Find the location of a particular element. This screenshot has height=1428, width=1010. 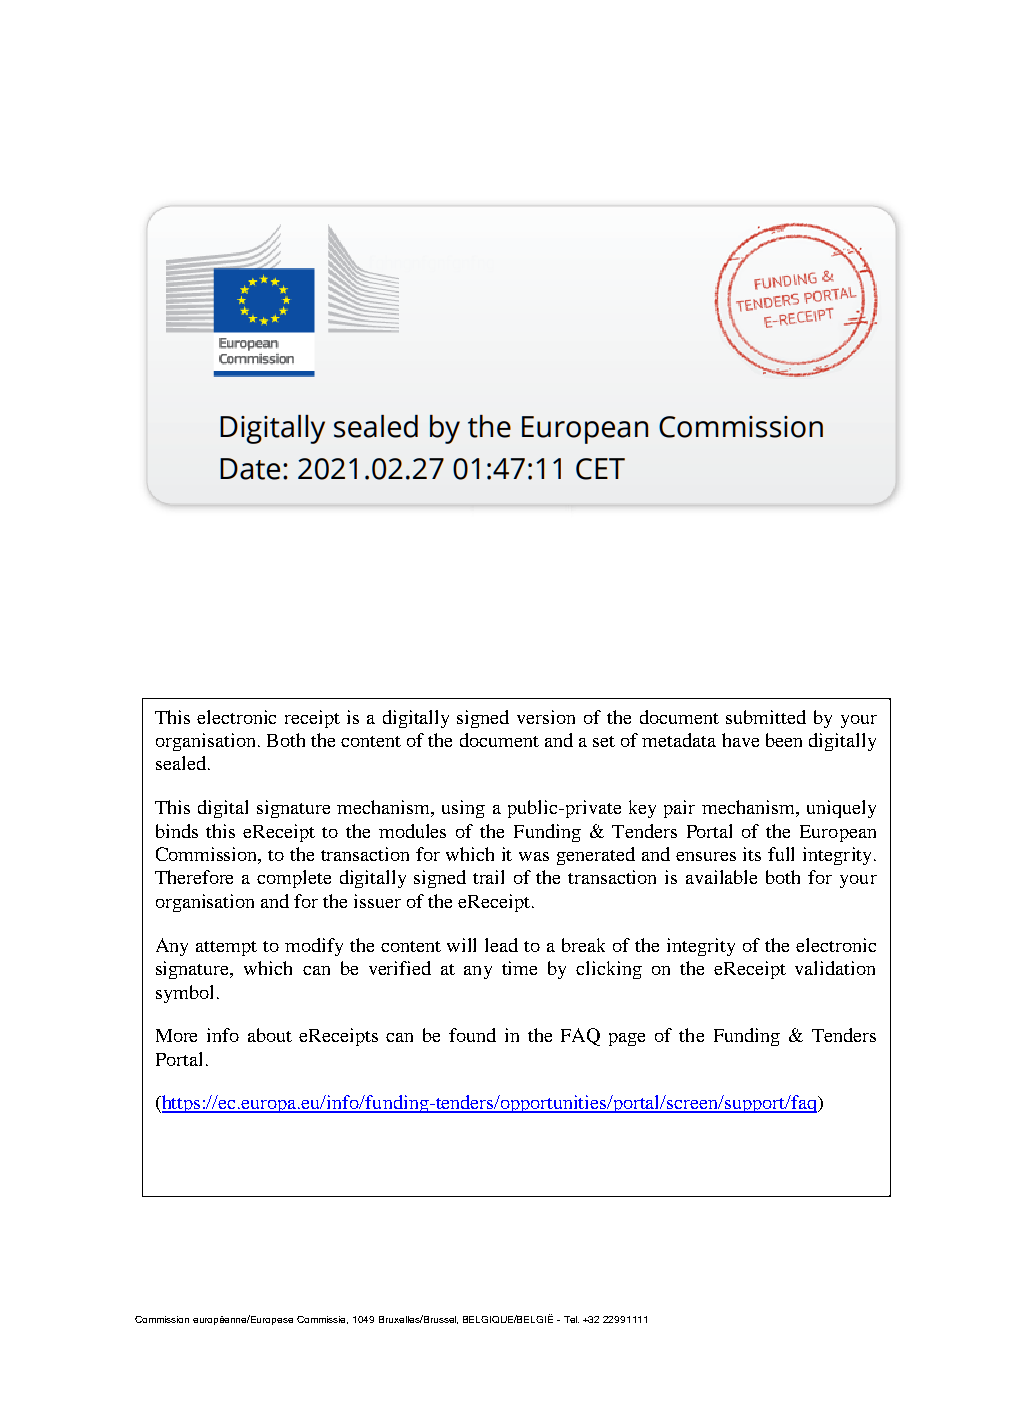

validation is located at coordinates (835, 968).
